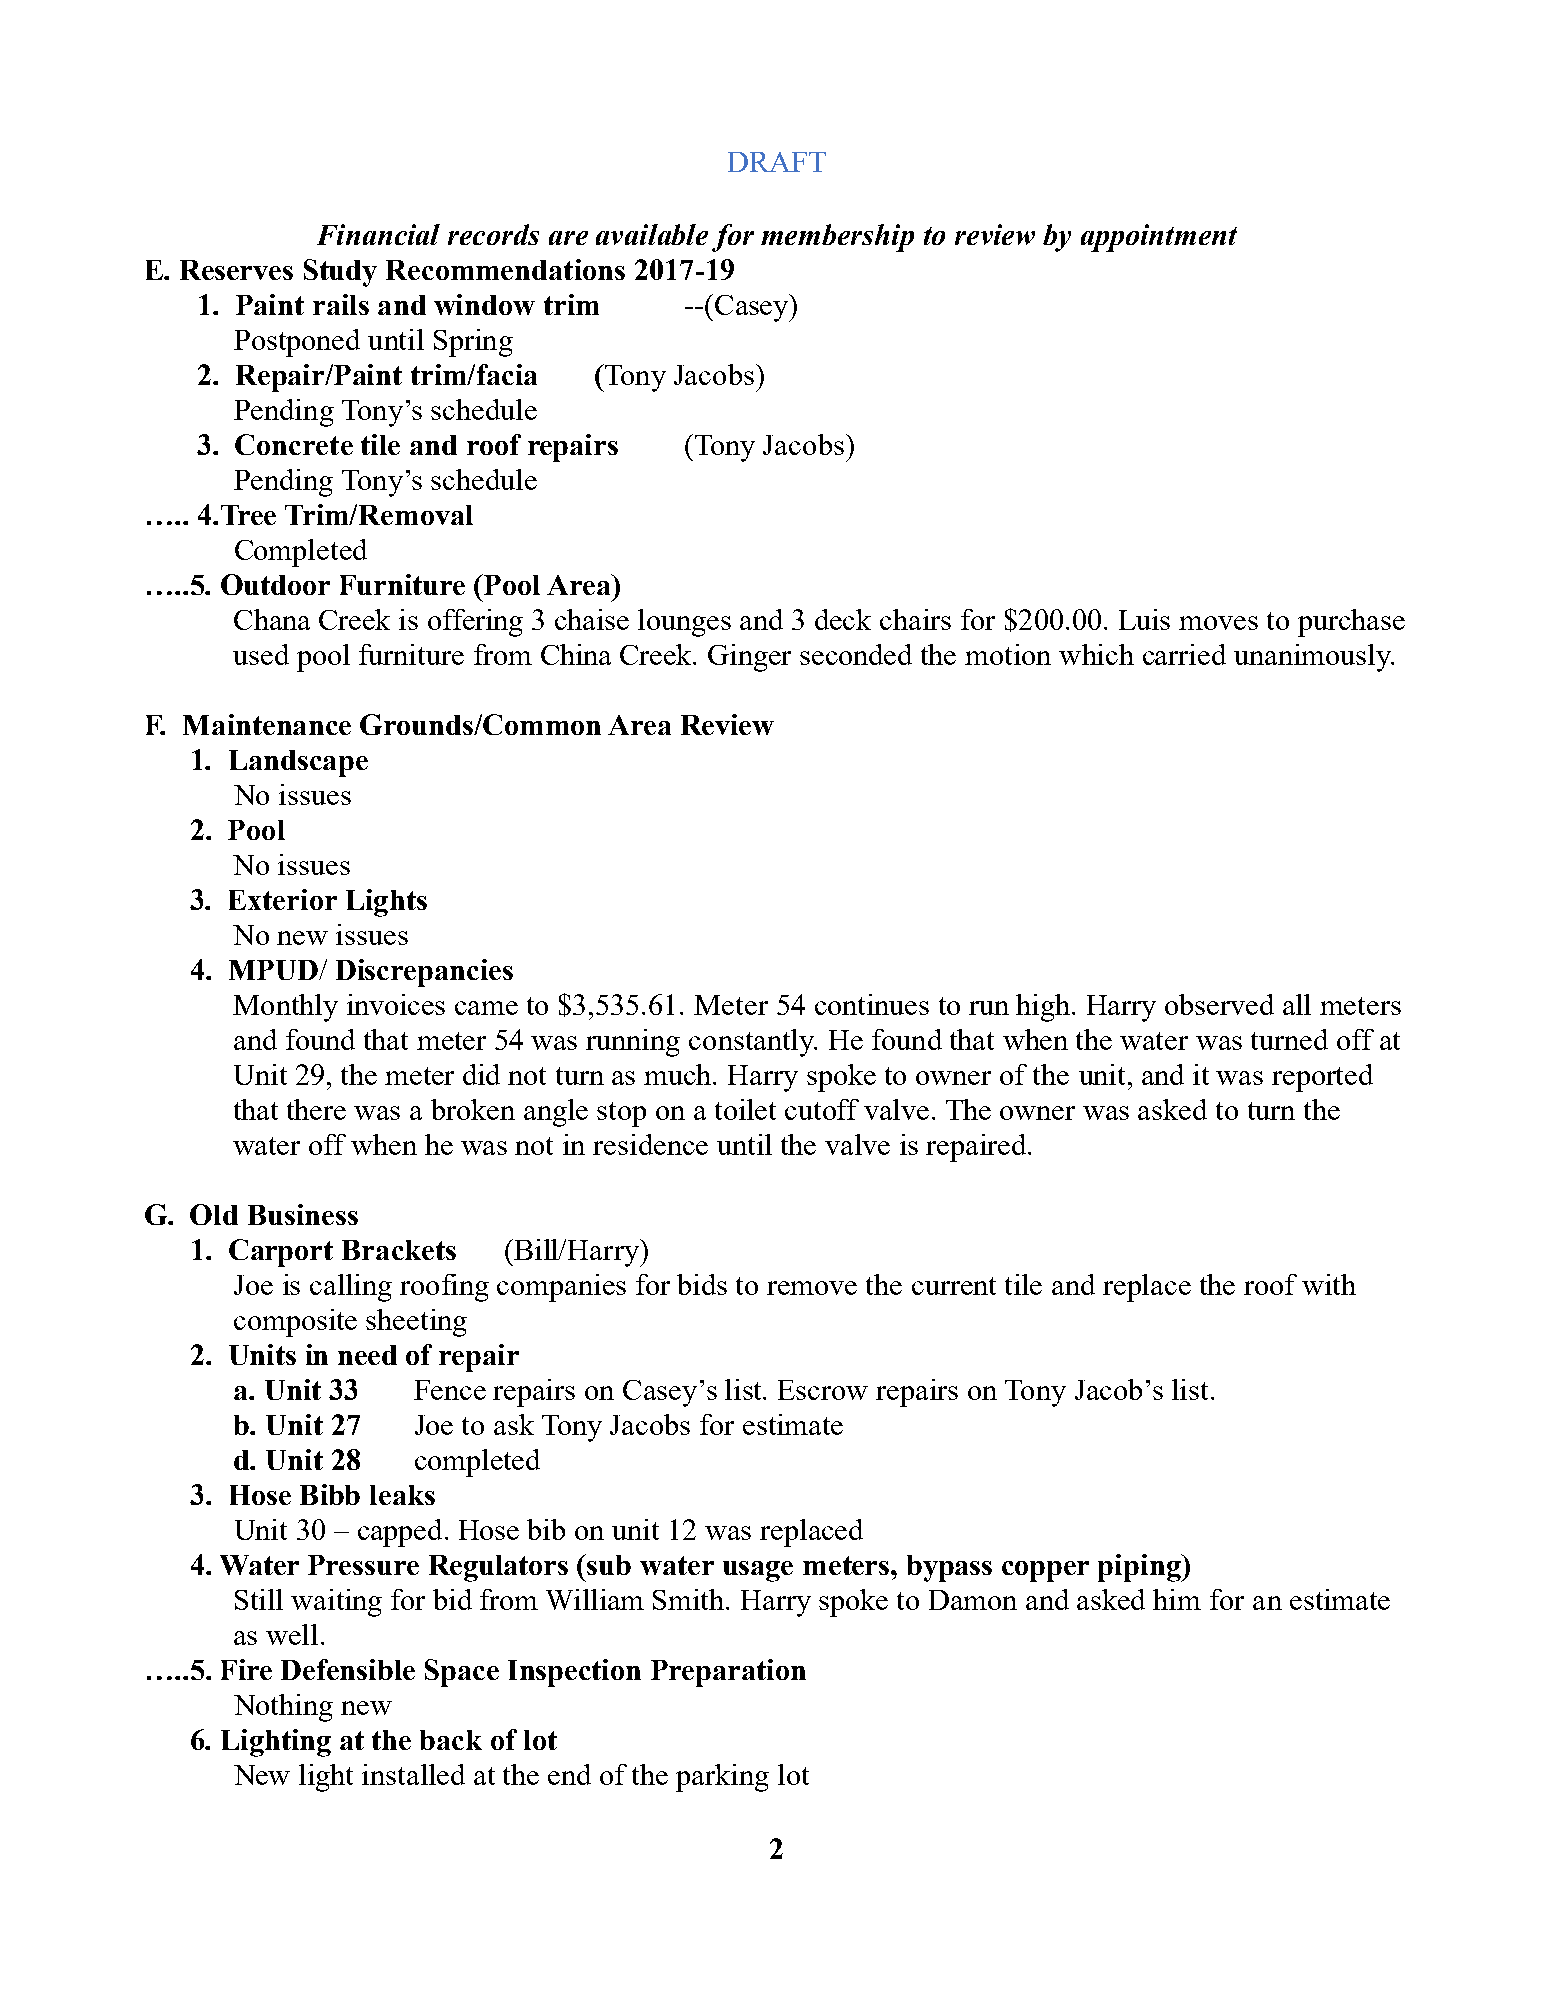 The width and height of the page is (1553, 2009). What do you see at coordinates (1159, 238) in the page?
I see `appointment` at bounding box center [1159, 238].
